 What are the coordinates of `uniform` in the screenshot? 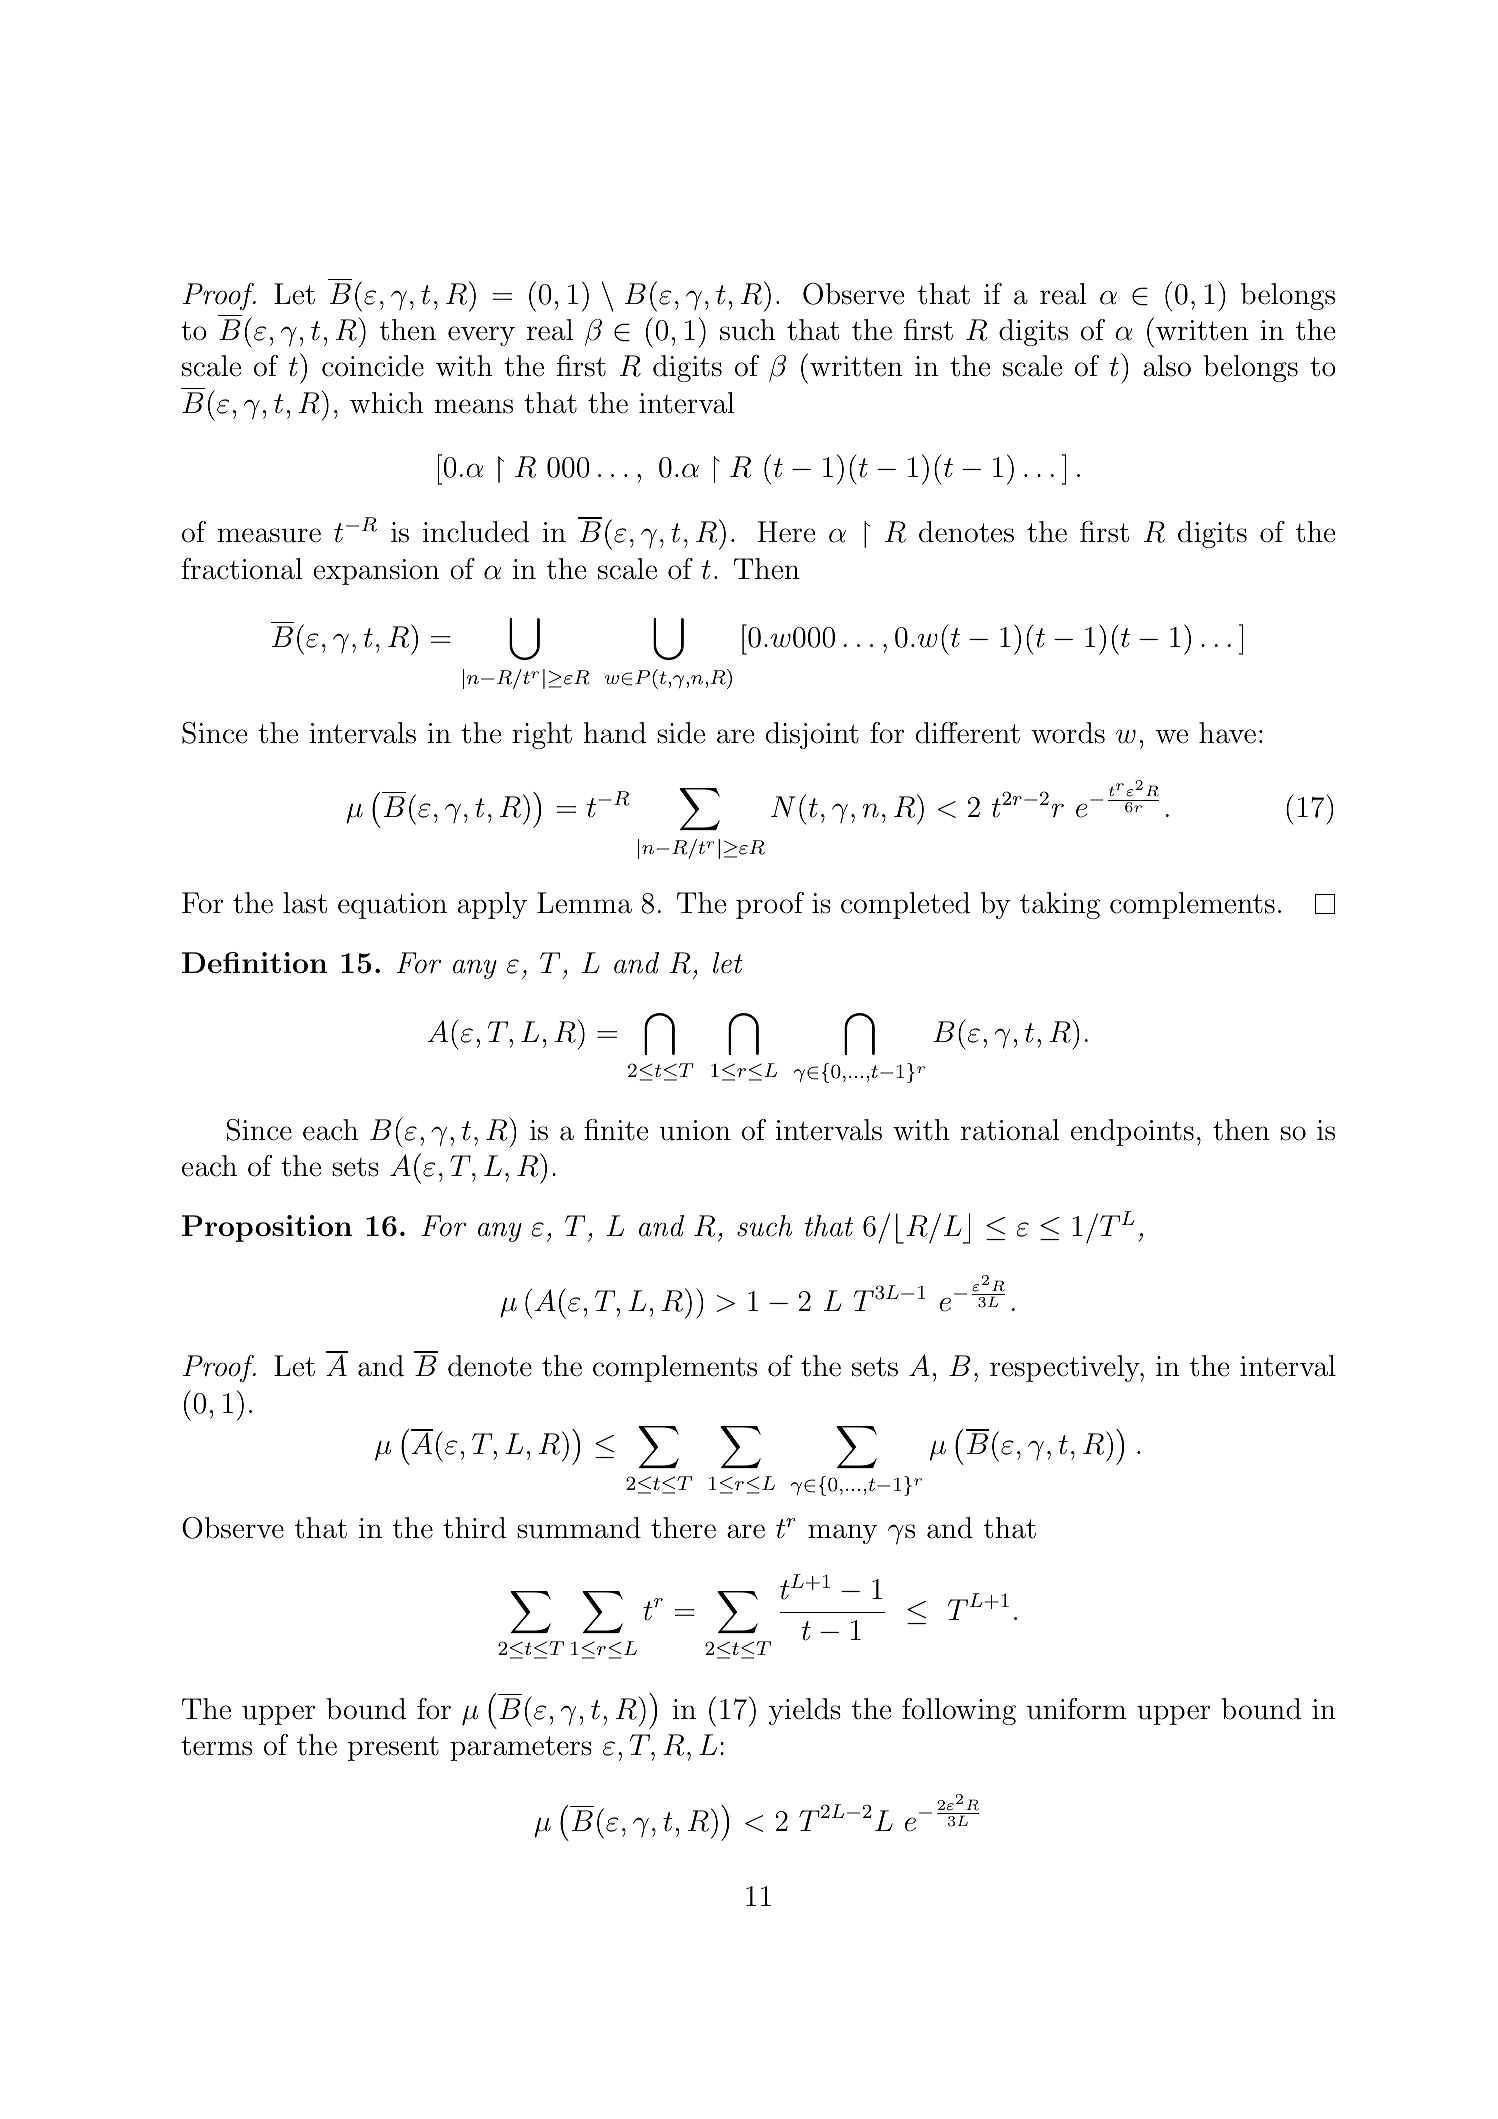 It's located at (1076, 1709).
